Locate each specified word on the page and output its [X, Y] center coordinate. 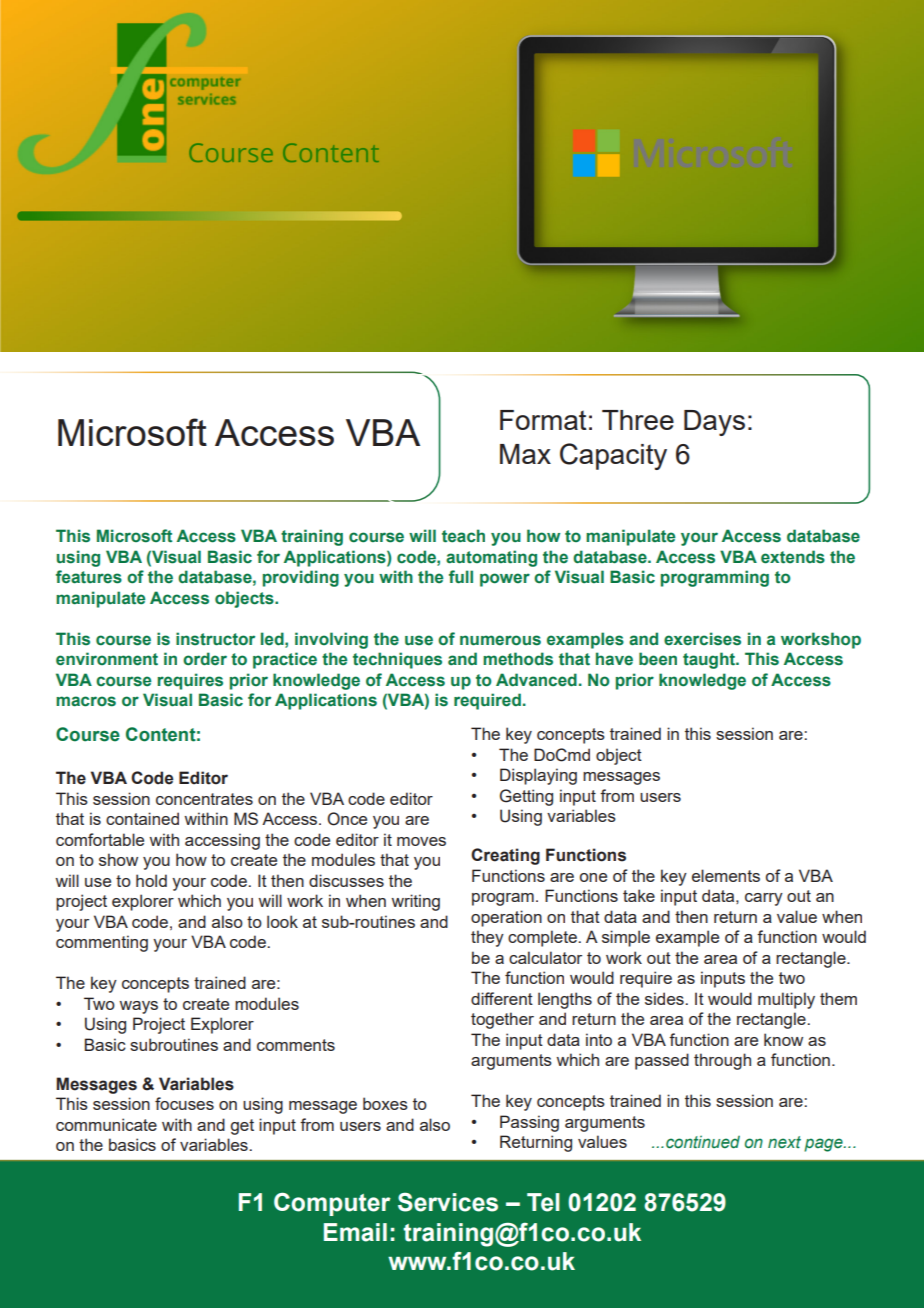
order [205, 659]
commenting [102, 943]
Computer [332, 1204]
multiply [786, 1000]
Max [525, 454]
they [487, 938]
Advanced [536, 680]
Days [714, 423]
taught [710, 660]
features [89, 577]
